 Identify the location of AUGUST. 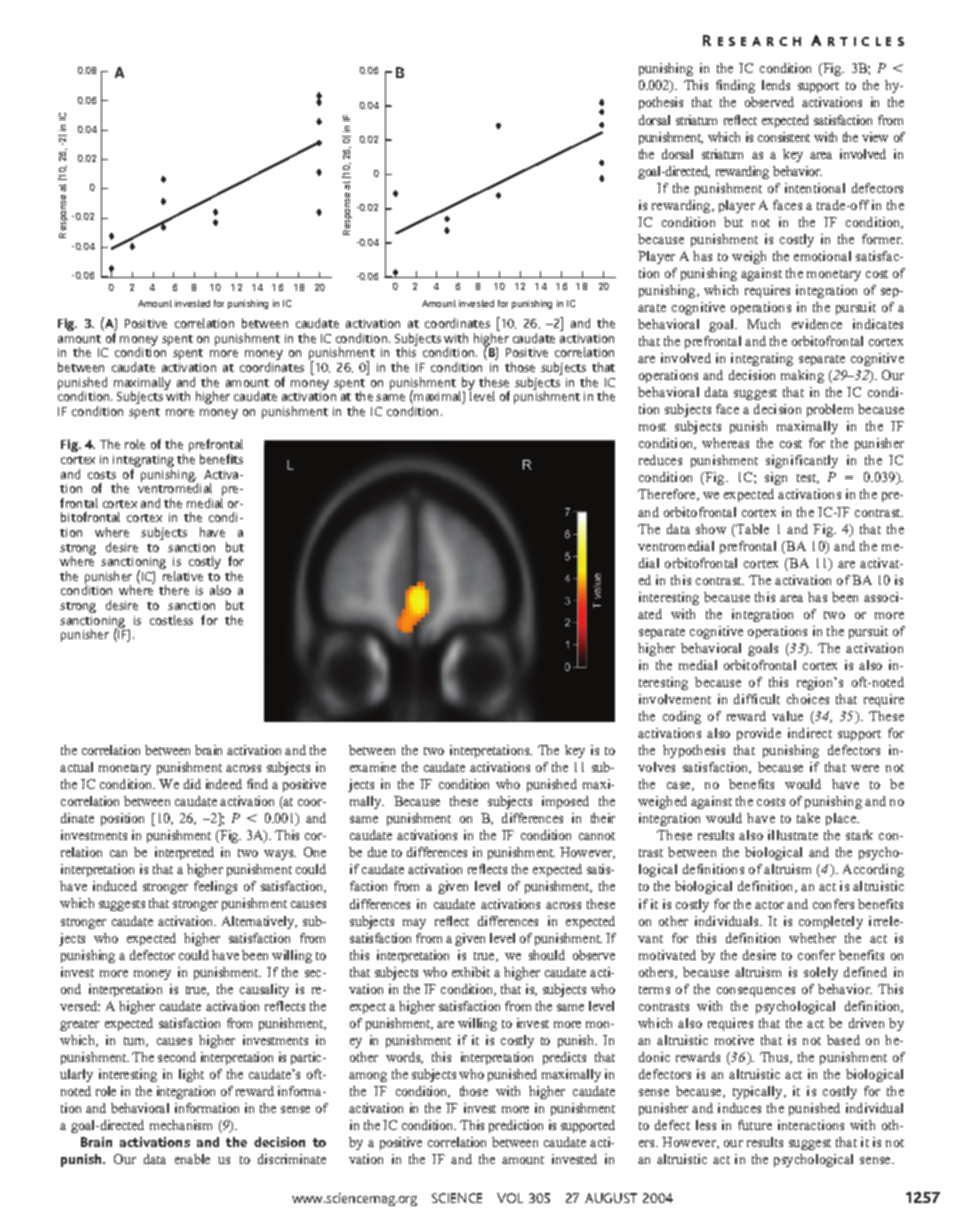
(611, 1198).
